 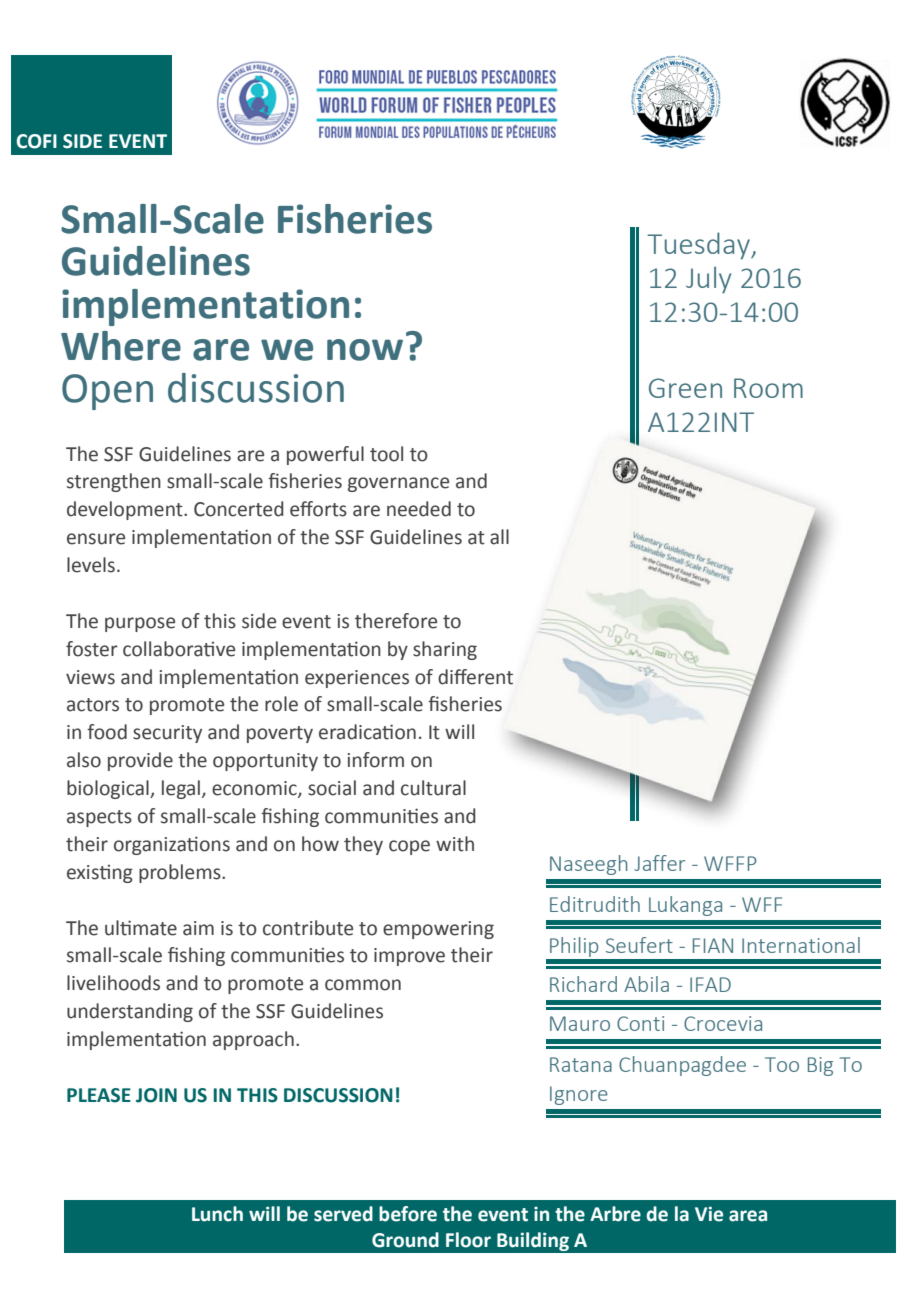 What do you see at coordinates (659, 863) in the page?
I see `Jaffer` at bounding box center [659, 863].
